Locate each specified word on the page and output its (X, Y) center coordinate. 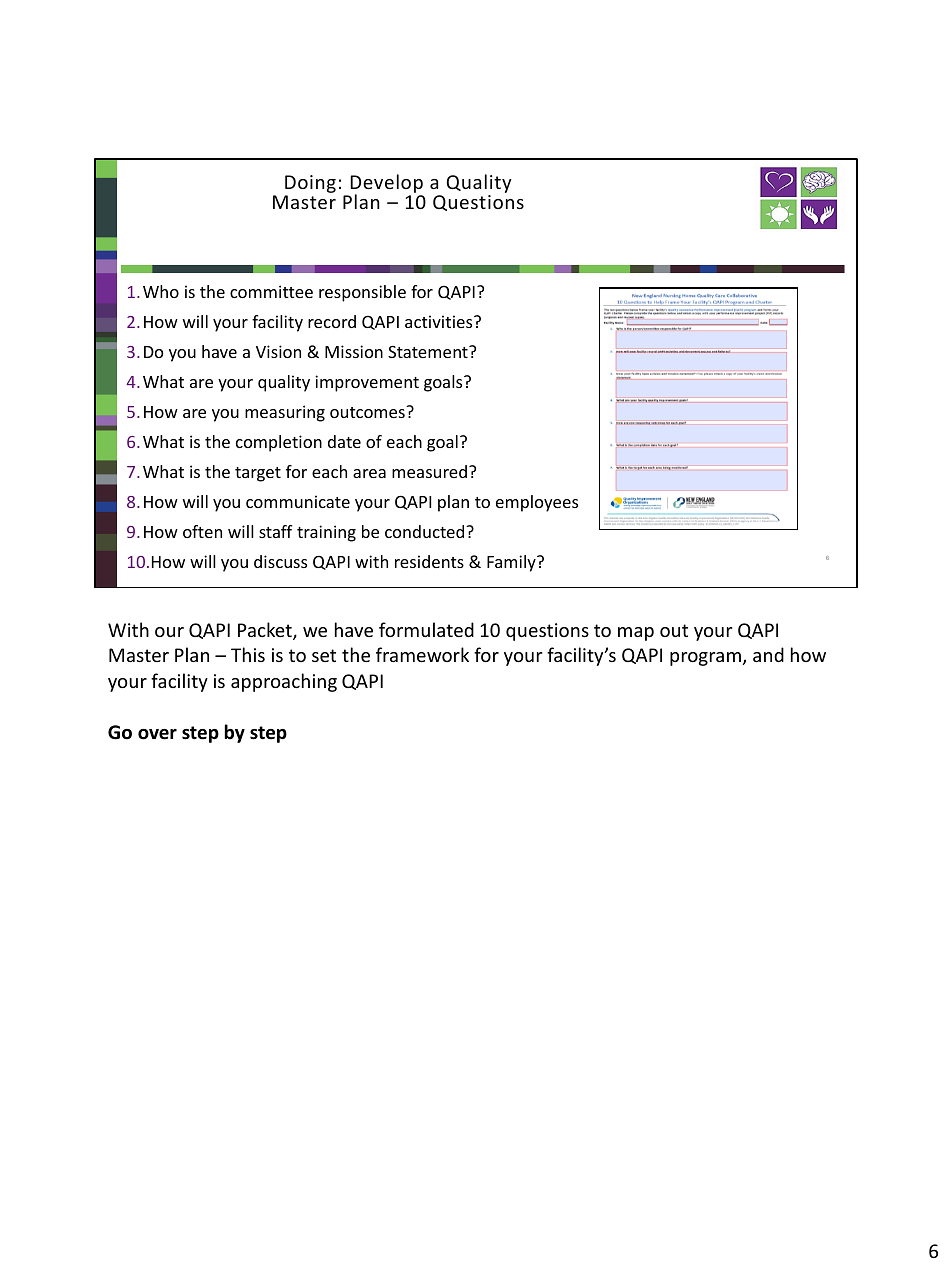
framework (422, 654)
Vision (278, 351)
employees (537, 503)
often (202, 531)
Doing (310, 185)
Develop (385, 185)
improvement (367, 383)
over (157, 734)
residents (429, 561)
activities (440, 321)
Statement (429, 352)
